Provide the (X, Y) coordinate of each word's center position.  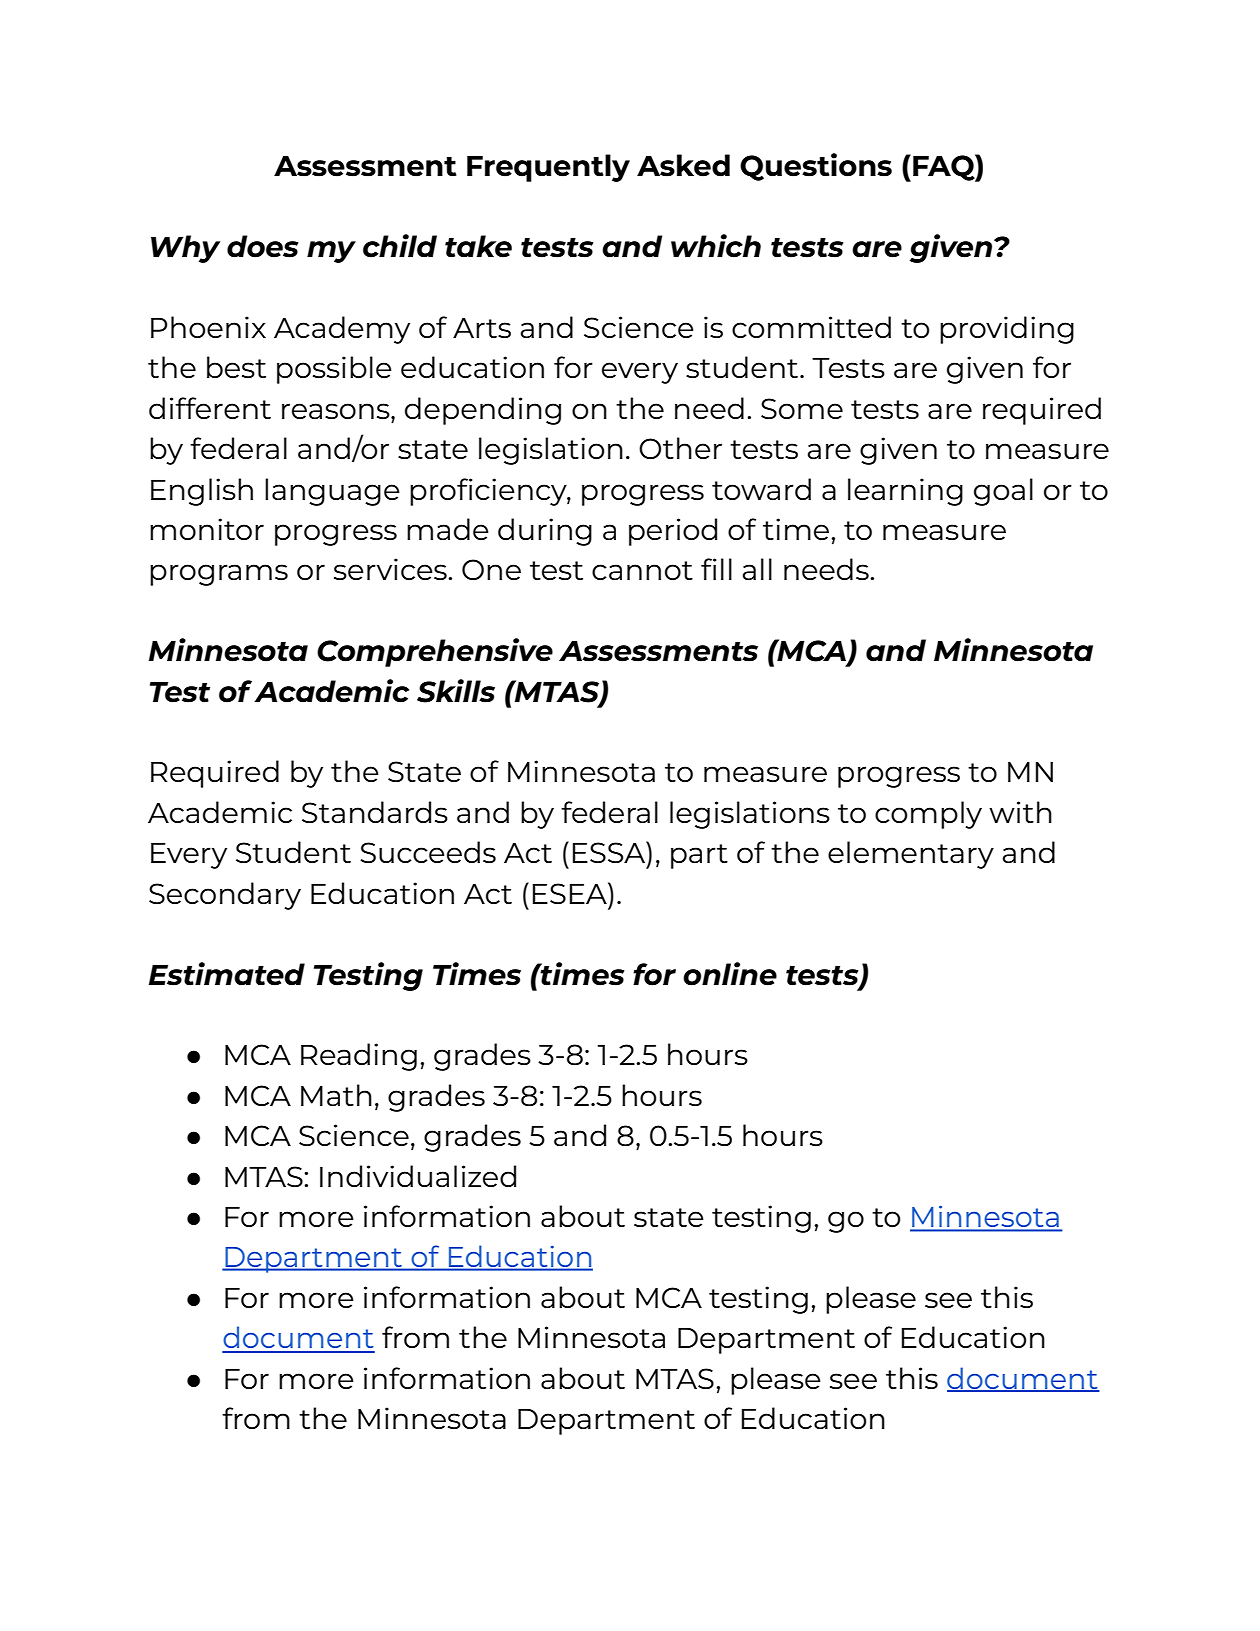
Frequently (548, 168)
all (757, 569)
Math (336, 1095)
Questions (816, 167)
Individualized (418, 1176)
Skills (456, 691)
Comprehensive (435, 652)
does (263, 246)
